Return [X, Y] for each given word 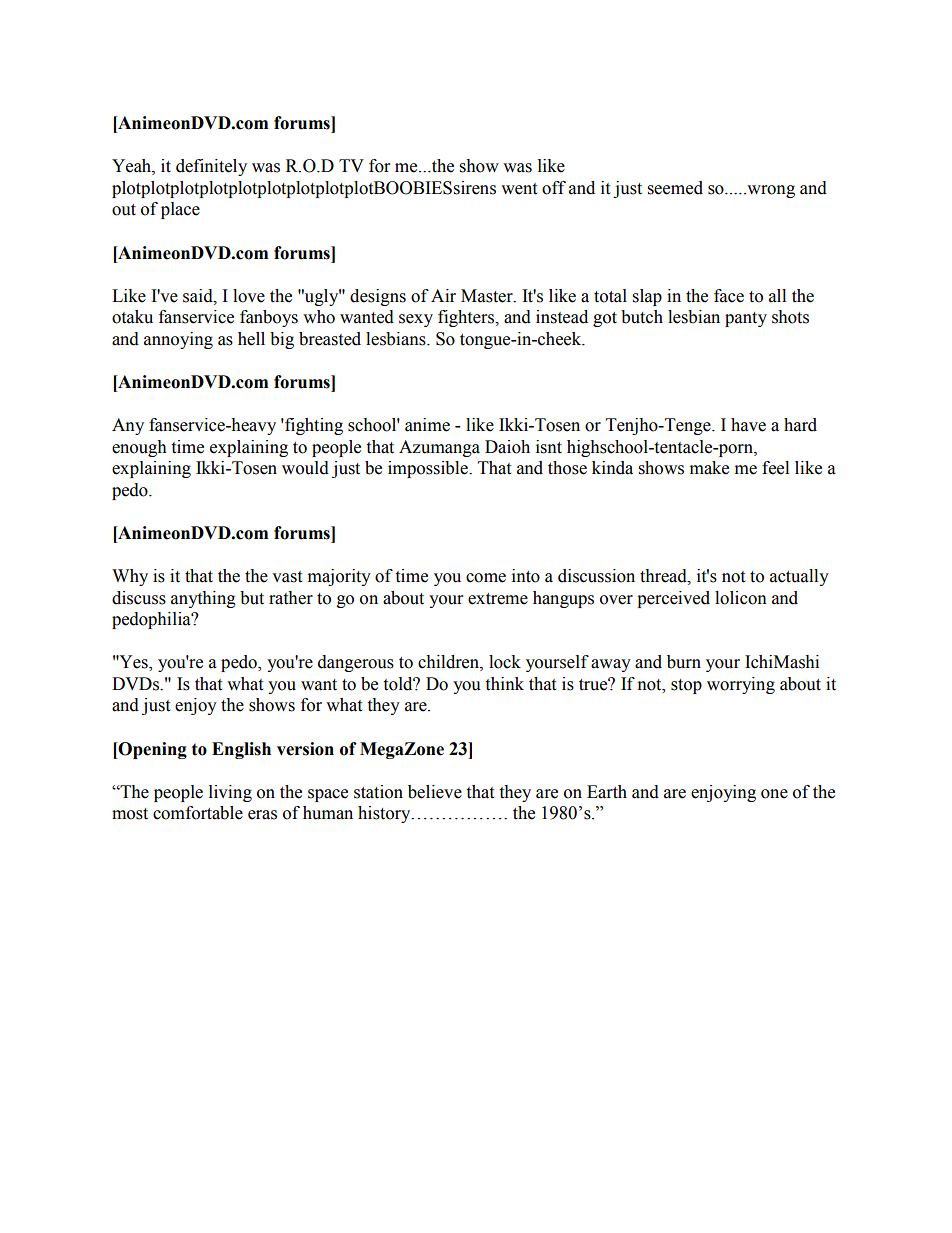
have [748, 425]
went [519, 189]
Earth [607, 792]
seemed [675, 188]
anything [203, 599]
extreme [498, 599]
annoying [178, 340]
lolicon [741, 598]
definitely [211, 167]
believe [435, 792]
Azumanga [439, 448]
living [230, 793]
